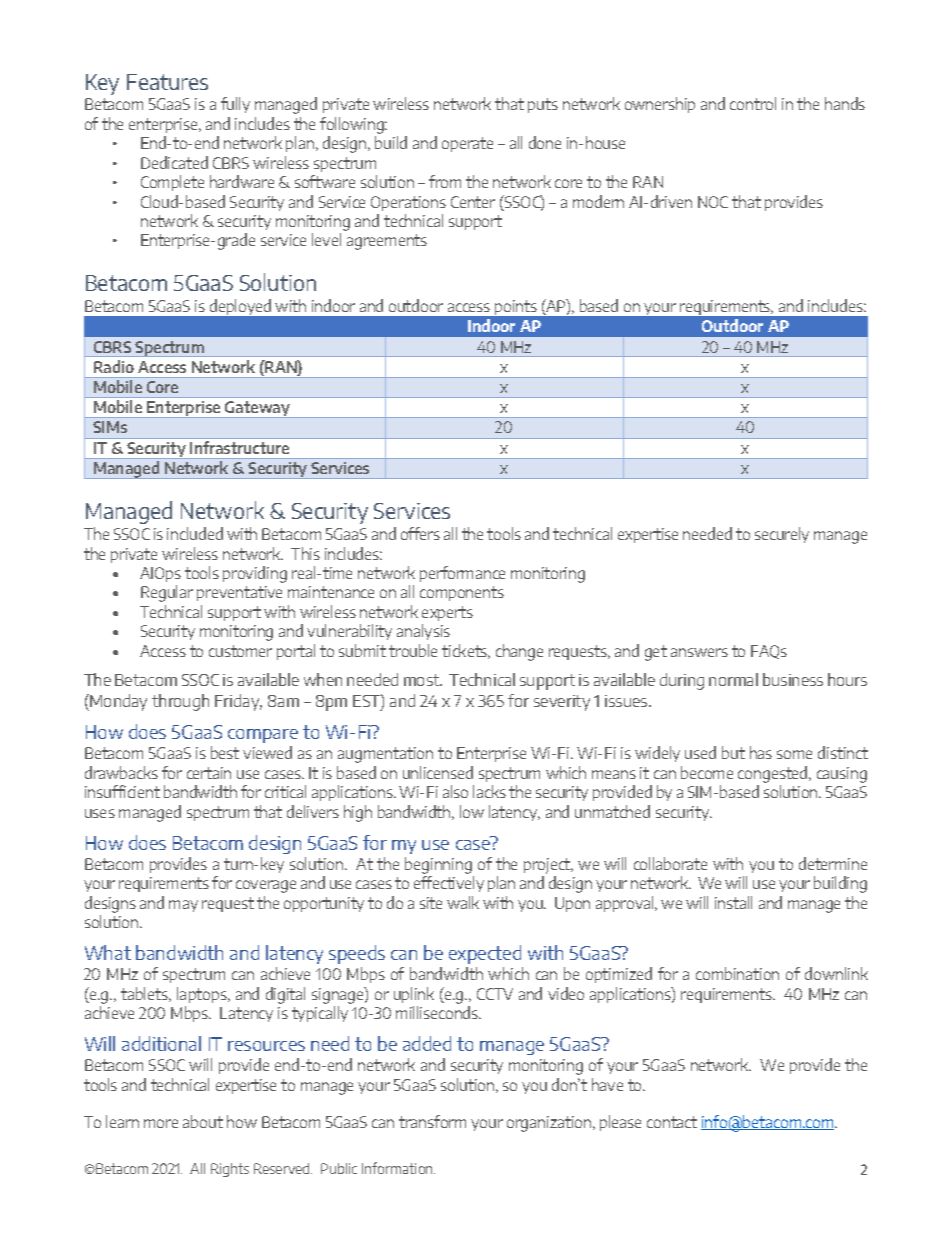  I want to click on transform, so click(432, 1121).
